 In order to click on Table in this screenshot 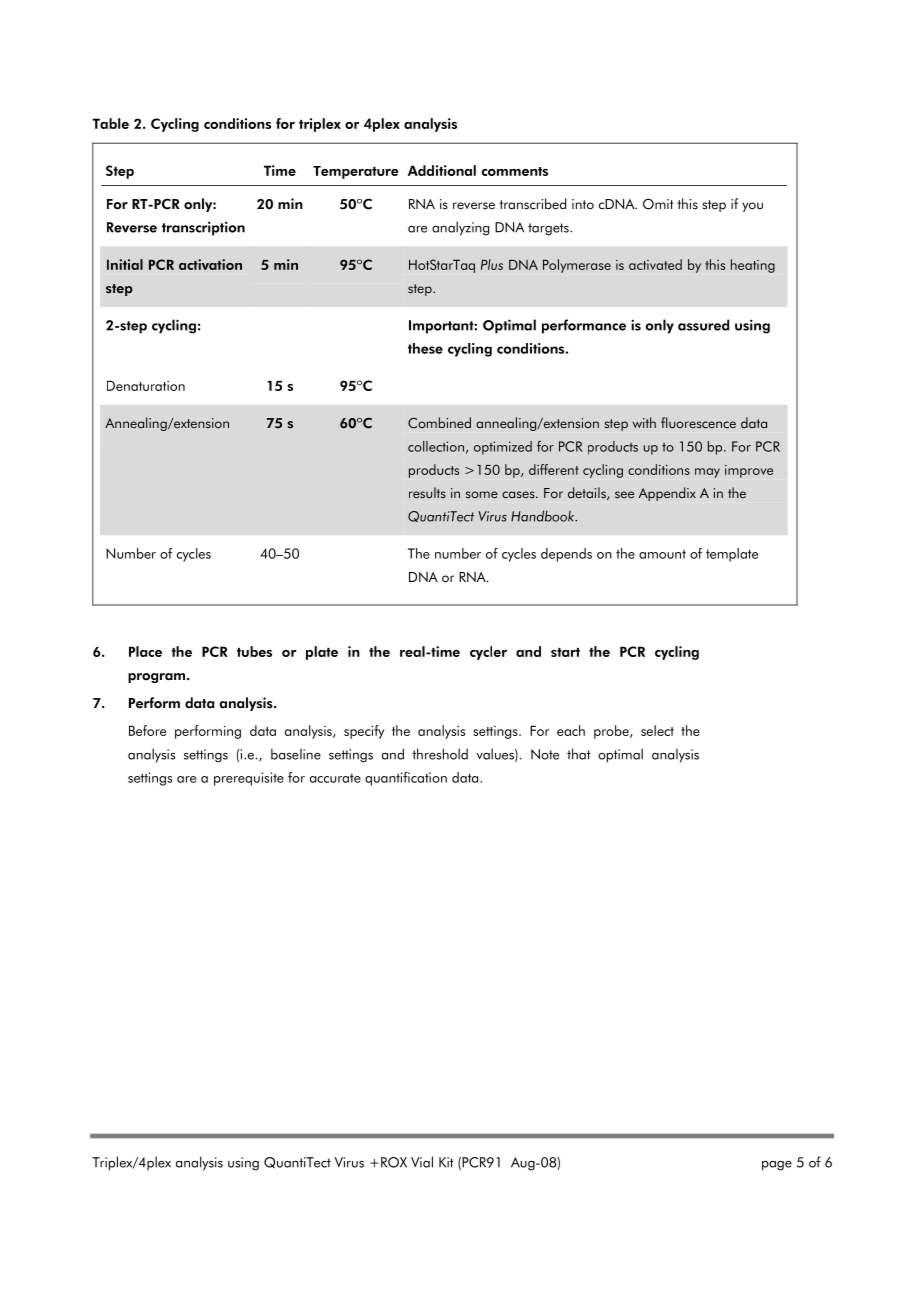, I will do `click(110, 123)`.
